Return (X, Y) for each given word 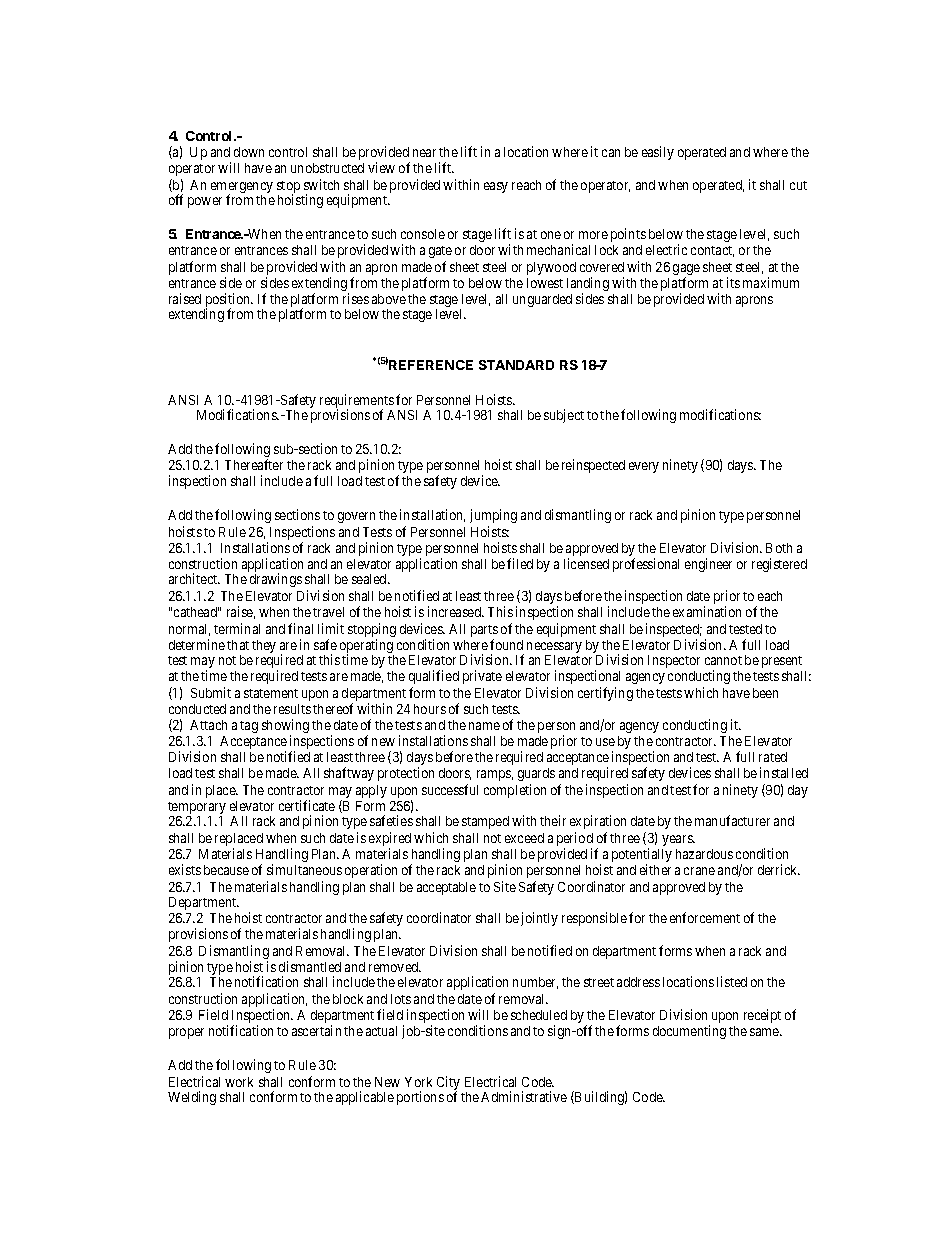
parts (484, 632)
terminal (237, 628)
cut (798, 185)
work (239, 1082)
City (448, 1084)
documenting (689, 1032)
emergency (242, 189)
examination (707, 611)
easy (496, 187)
